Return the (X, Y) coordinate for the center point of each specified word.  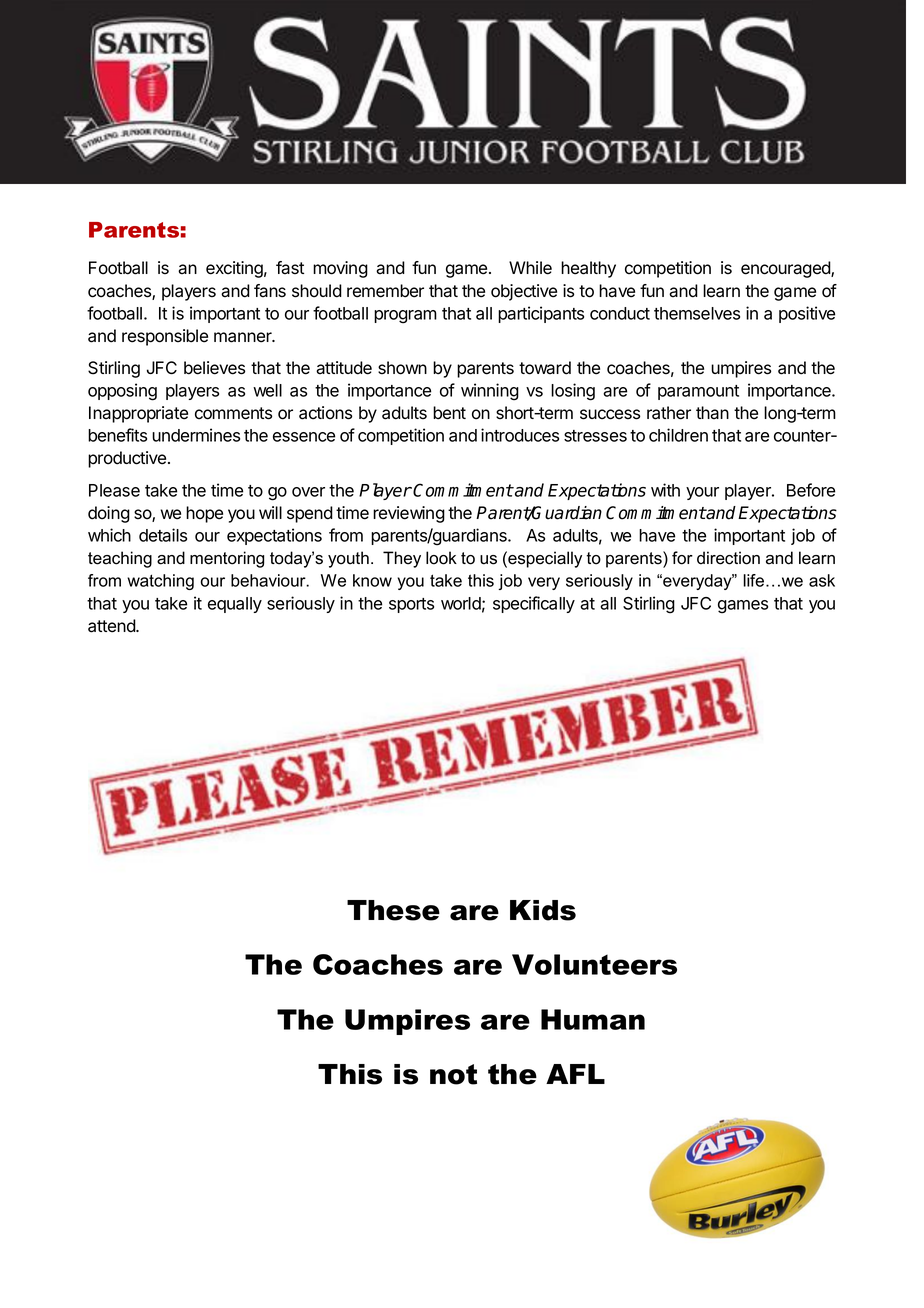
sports (411, 605)
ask (822, 580)
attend (112, 626)
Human (593, 1019)
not (453, 1074)
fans (270, 291)
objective (524, 292)
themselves (697, 313)
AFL (575, 1074)
